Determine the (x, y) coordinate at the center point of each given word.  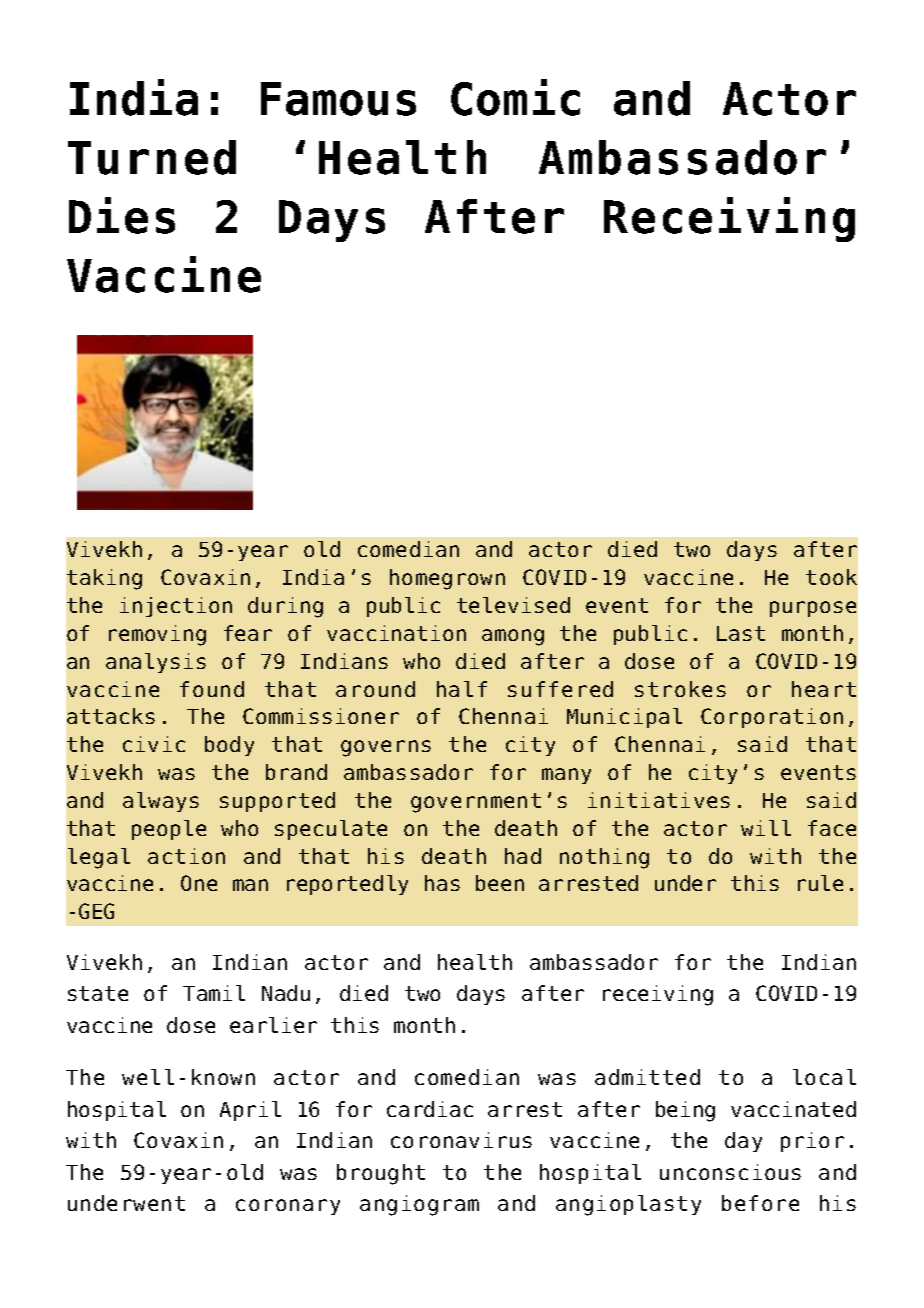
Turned (152, 157)
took (831, 577)
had (523, 856)
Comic (515, 97)
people (169, 830)
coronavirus (461, 1140)
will (766, 828)
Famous (338, 99)
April (250, 1111)
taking (104, 579)
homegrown (447, 579)
